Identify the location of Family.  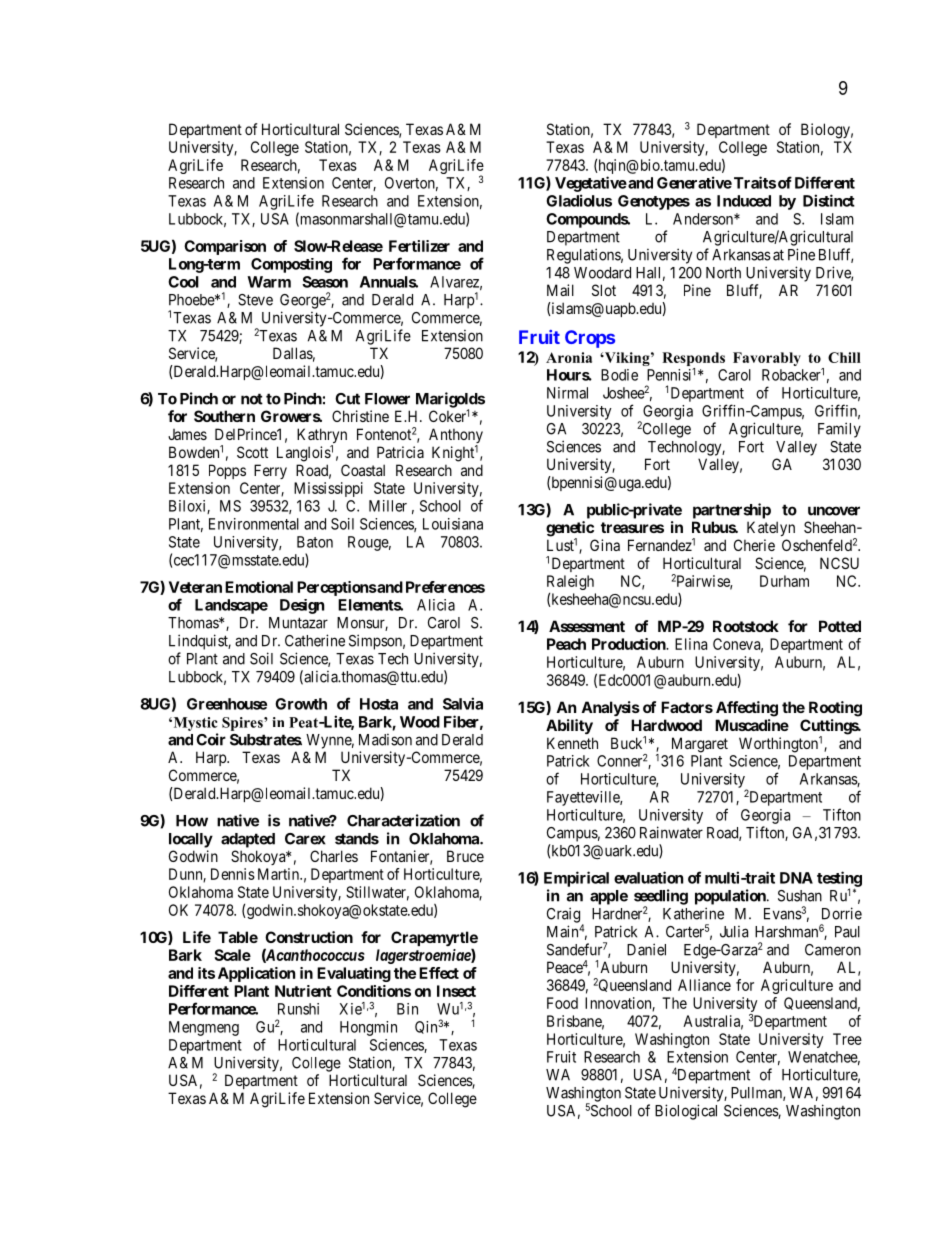
(839, 430).
